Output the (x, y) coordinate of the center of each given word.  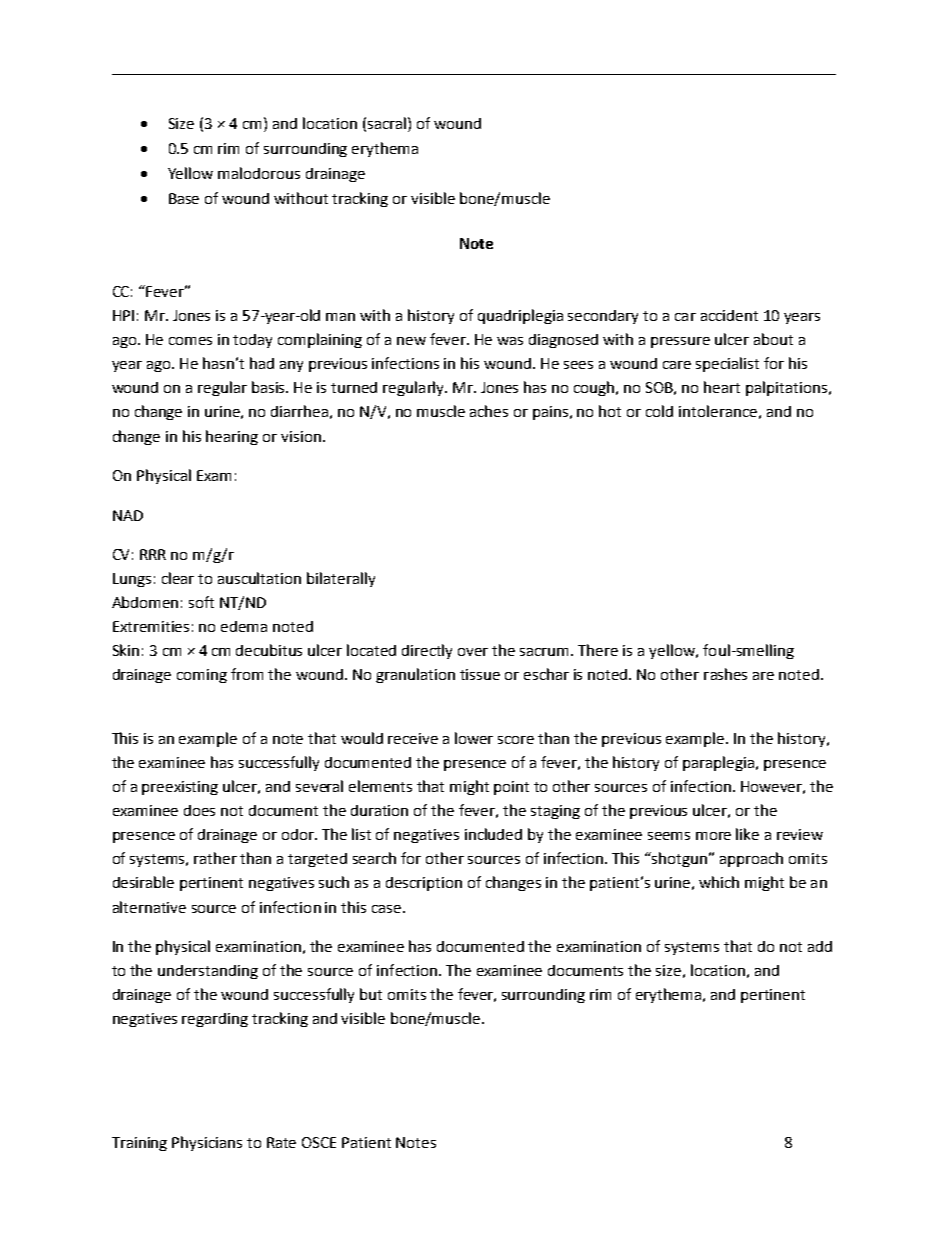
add (820, 946)
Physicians (207, 1143)
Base (184, 198)
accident (729, 315)
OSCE (319, 1142)
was (510, 341)
